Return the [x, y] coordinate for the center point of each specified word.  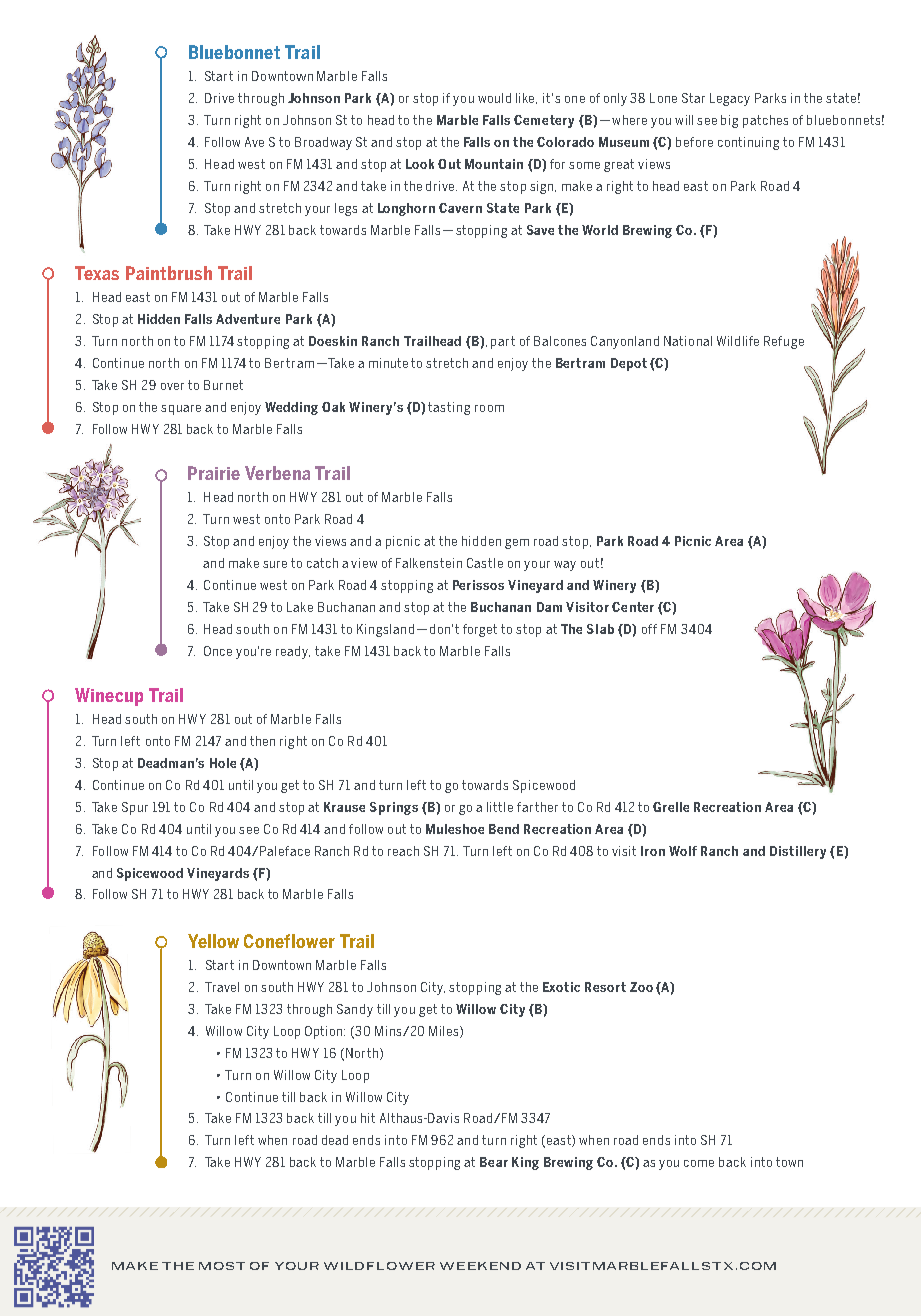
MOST [222, 1266]
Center [633, 607]
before [694, 142]
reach [403, 851]
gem [517, 544]
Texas [97, 273]
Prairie [214, 473]
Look [420, 164]
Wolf [683, 851]
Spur [135, 808]
